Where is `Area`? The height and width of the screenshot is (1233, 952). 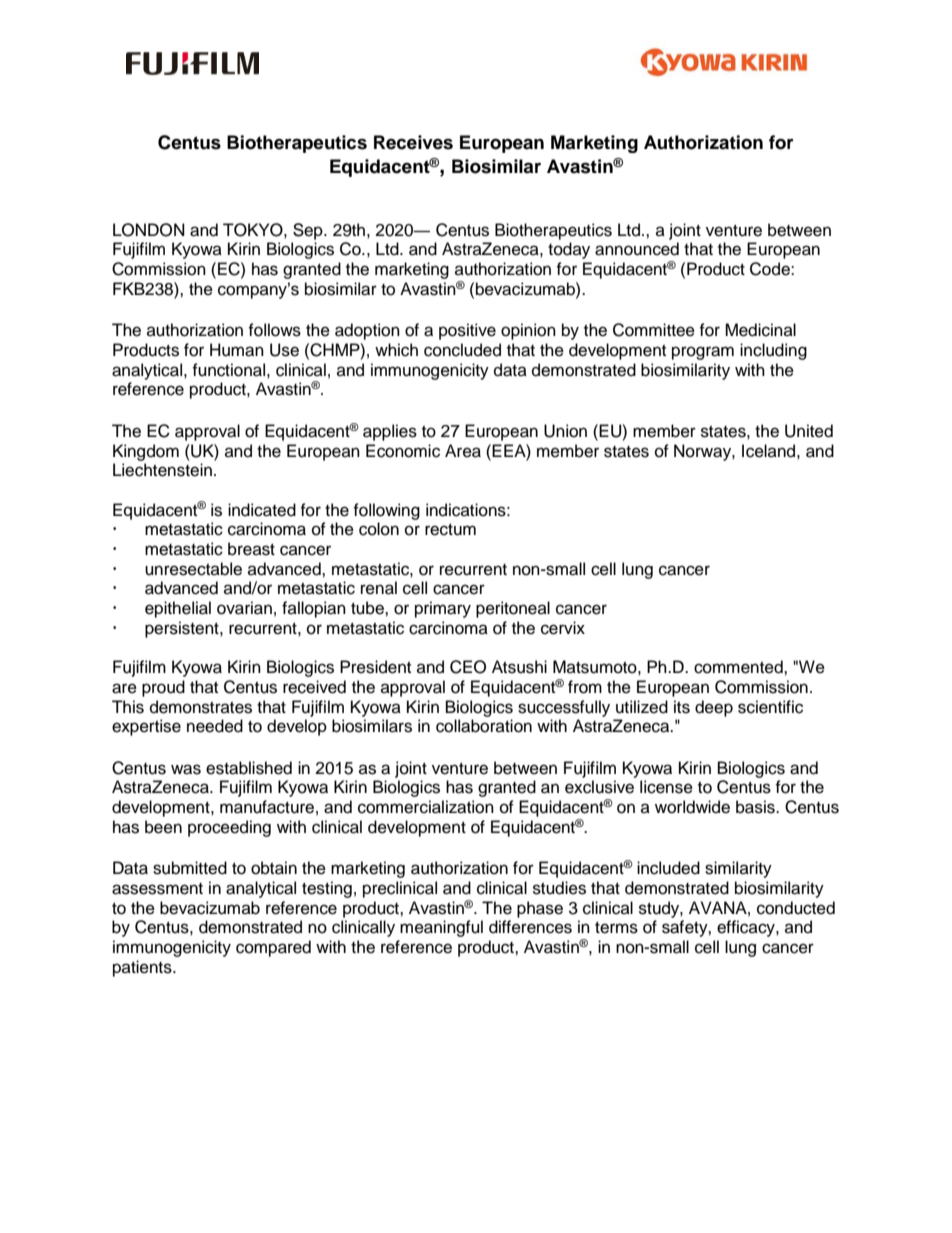
Area is located at coordinates (463, 451).
